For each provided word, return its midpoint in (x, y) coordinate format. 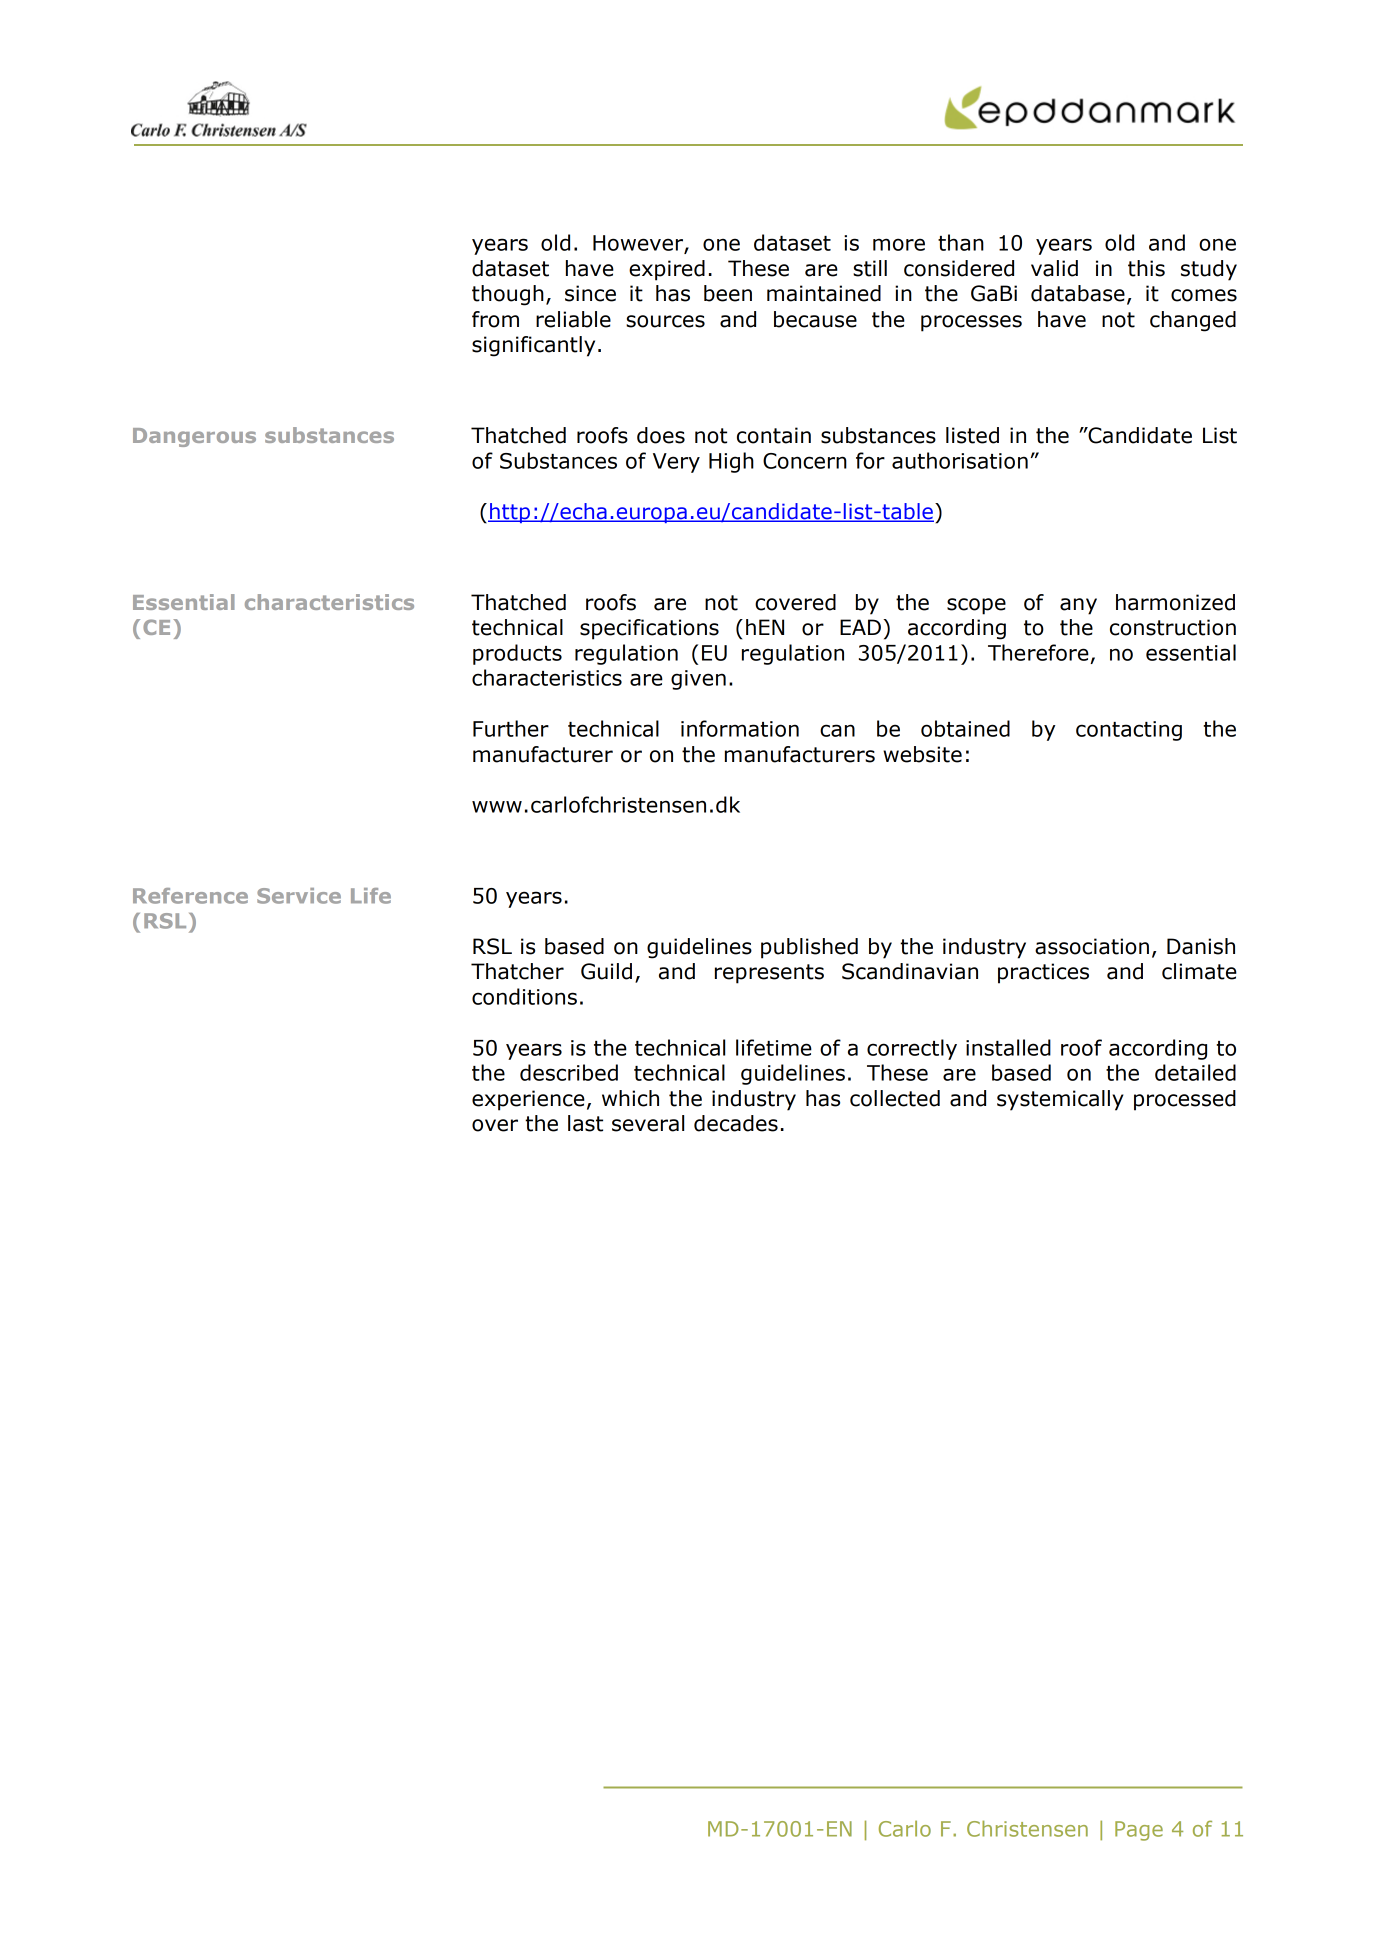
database (1078, 293)
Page (1139, 1831)
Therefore (1038, 652)
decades (736, 1123)
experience (528, 1100)
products (517, 654)
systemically (1060, 1100)
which (630, 1098)
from (495, 319)
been (728, 293)
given (698, 680)
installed (1008, 1047)
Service (299, 896)
